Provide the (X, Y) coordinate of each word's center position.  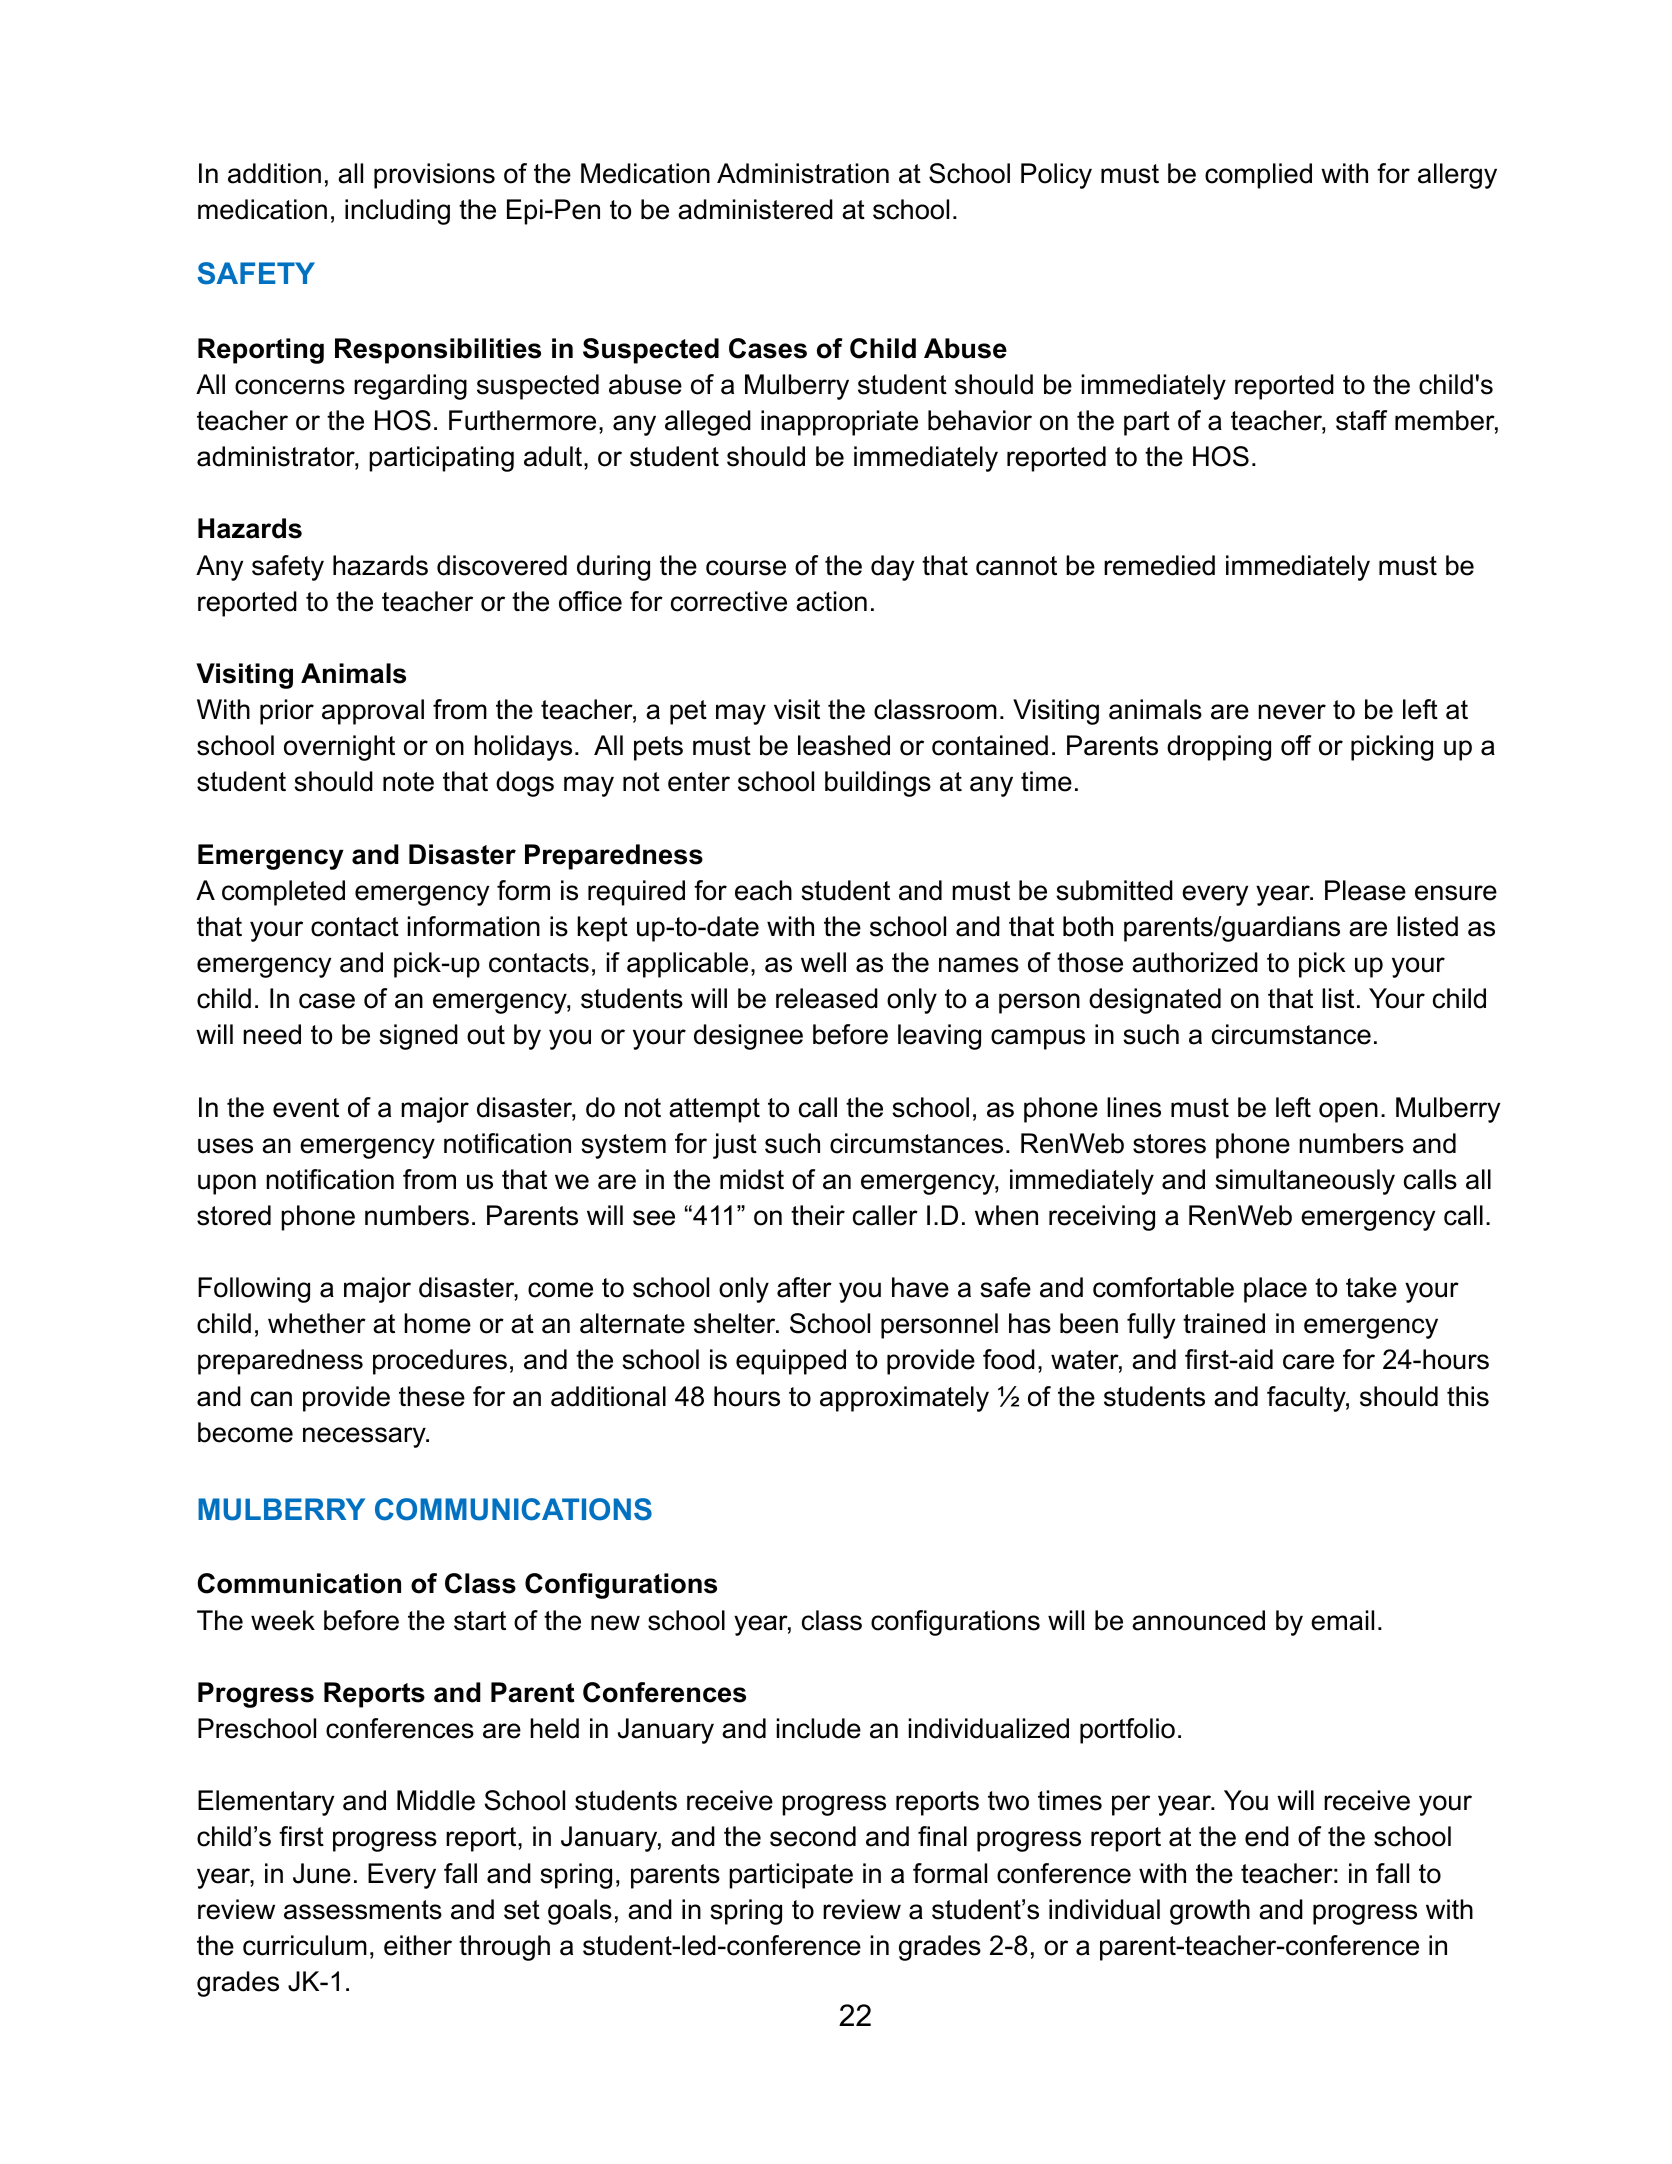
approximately (904, 1399)
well (823, 962)
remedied (1159, 565)
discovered (502, 565)
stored (234, 1215)
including (397, 212)
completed (283, 893)
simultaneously (1305, 1182)
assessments (363, 1910)
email (1342, 1620)
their (818, 1215)
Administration (803, 173)
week (283, 1620)
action (831, 601)
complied (1258, 176)
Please (1365, 890)
